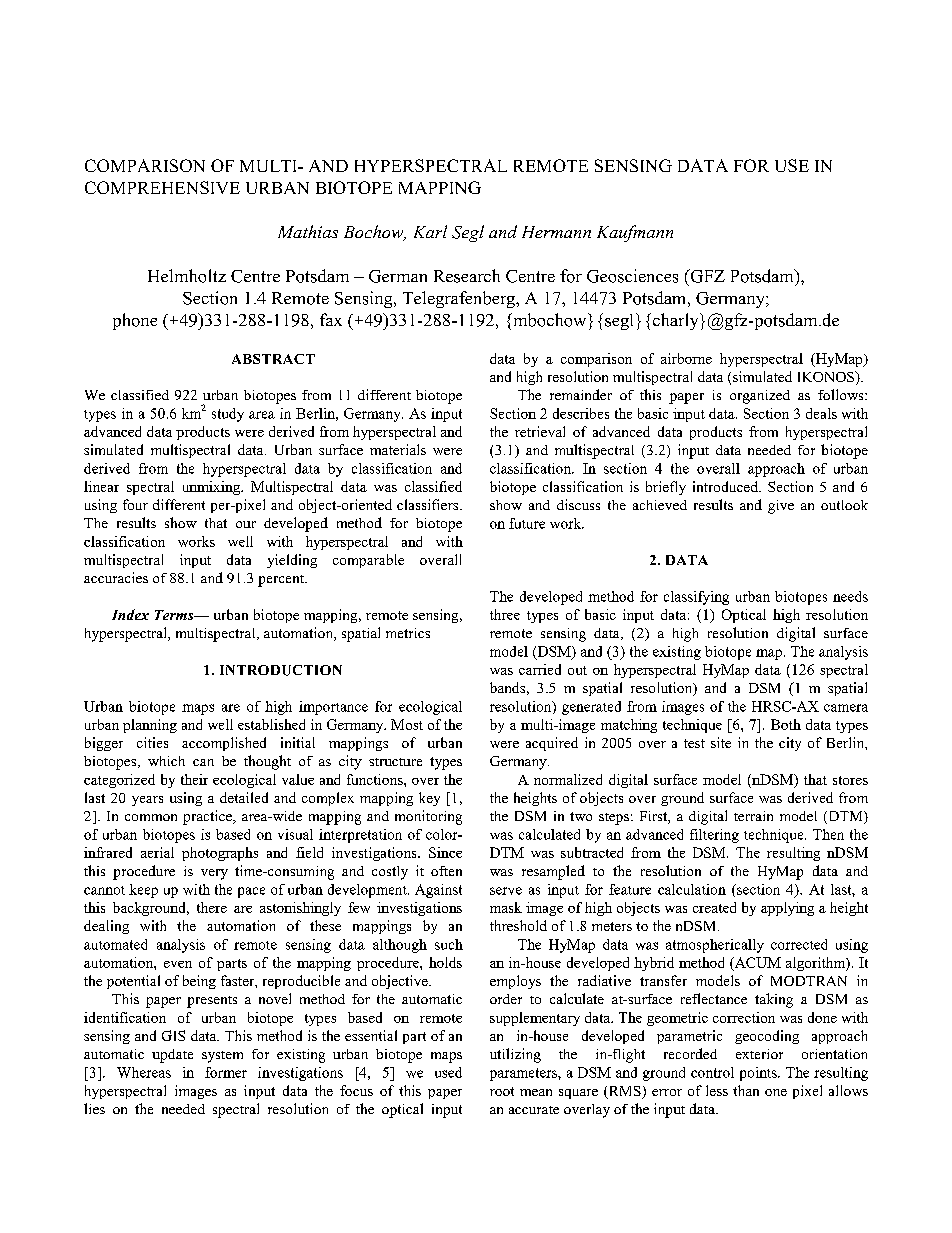  Describe the element at coordinates (786, 724) in the page. I see `Both` at that location.
